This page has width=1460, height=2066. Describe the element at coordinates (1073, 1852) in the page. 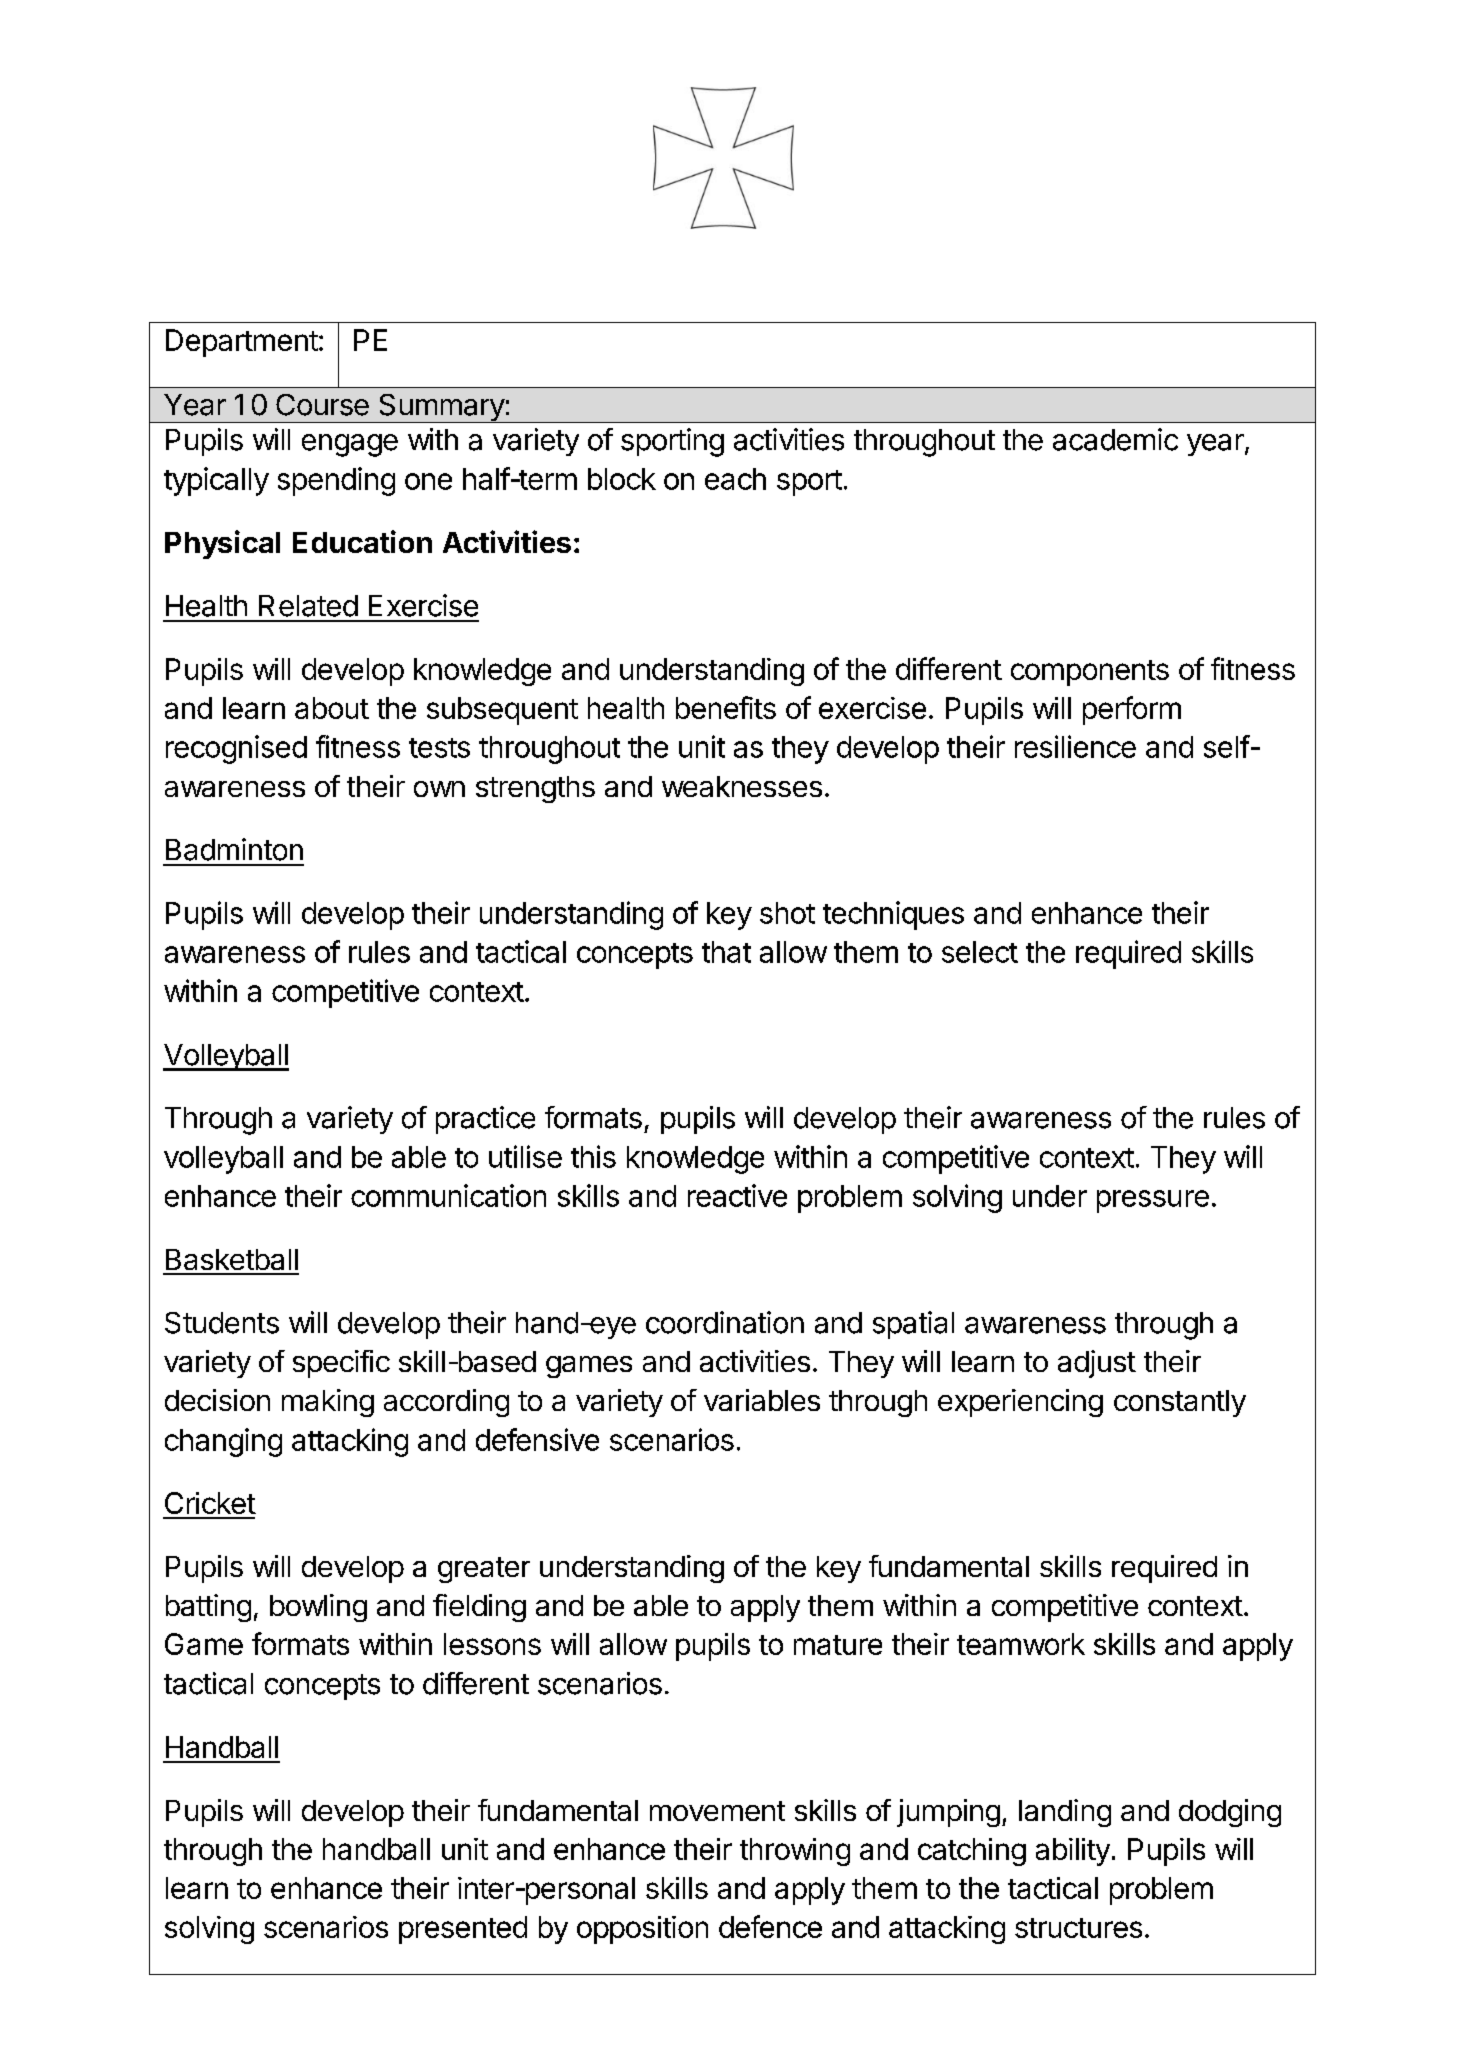

I see `ability` at that location.
